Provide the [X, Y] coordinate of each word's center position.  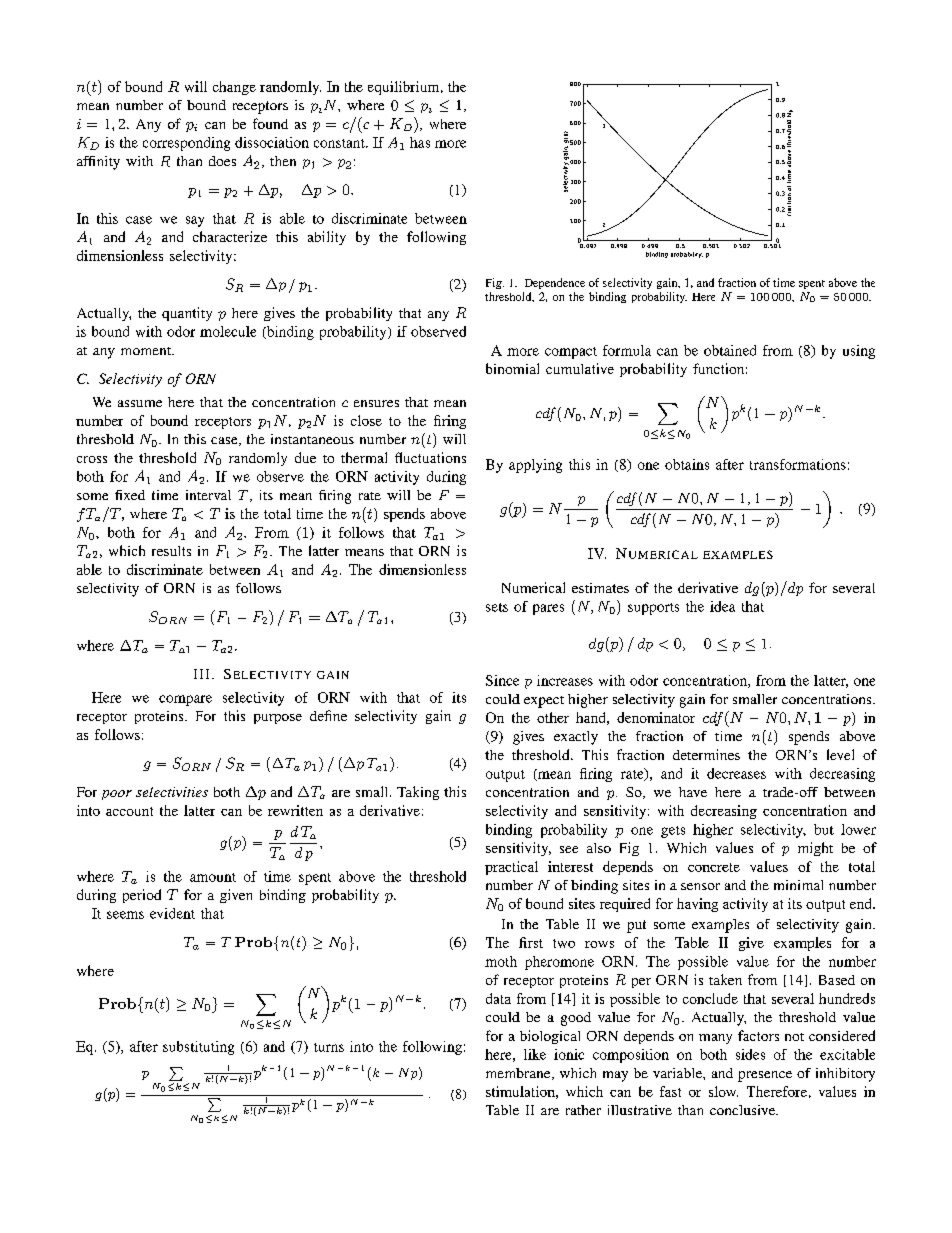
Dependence [555, 283]
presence [765, 1076]
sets [497, 607]
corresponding [186, 144]
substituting [198, 1048]
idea [722, 606]
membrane [519, 1074]
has [420, 142]
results [171, 551]
